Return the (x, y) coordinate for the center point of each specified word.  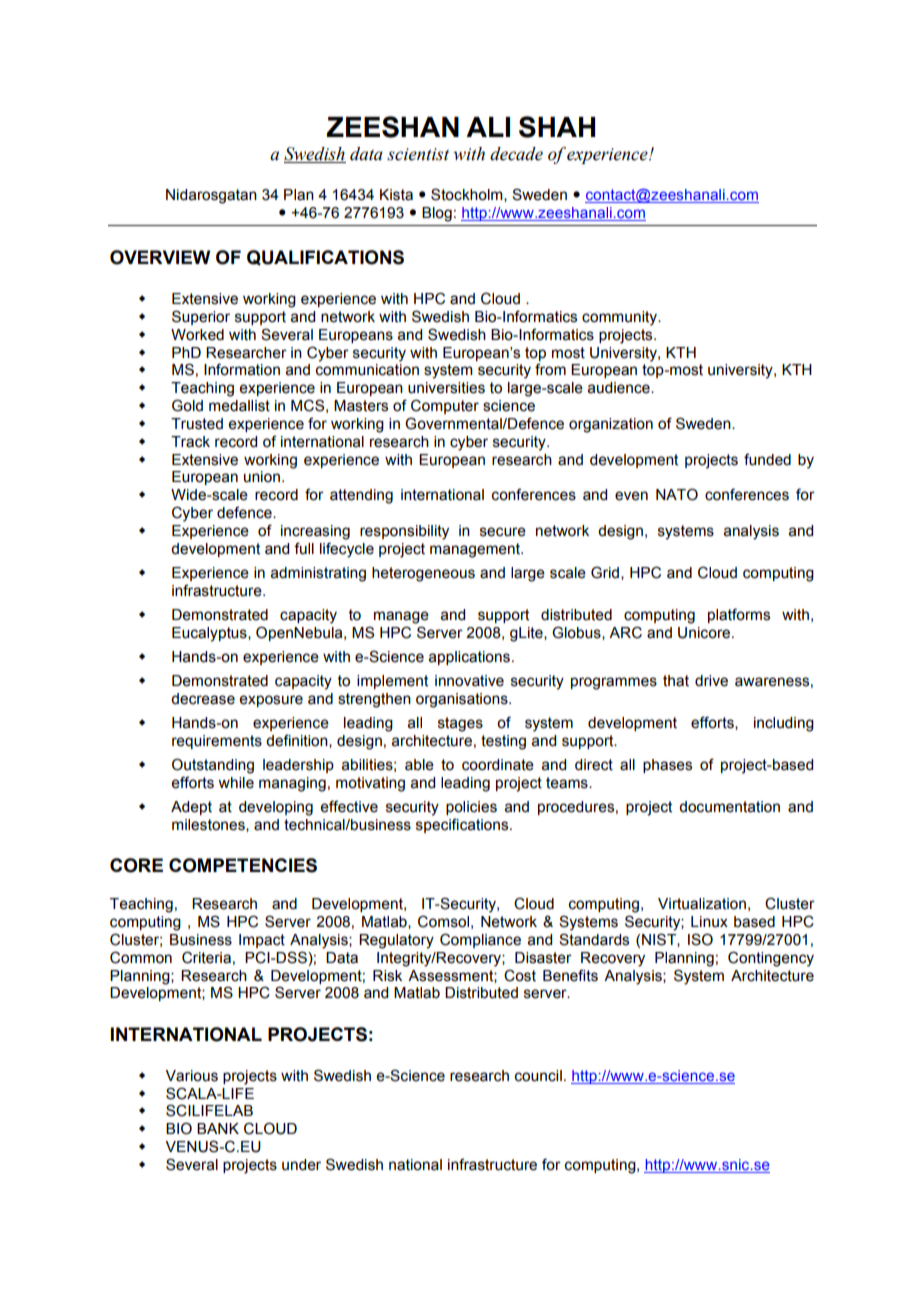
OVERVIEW (160, 257)
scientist (418, 154)
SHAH (557, 127)
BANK (218, 1128)
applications (469, 658)
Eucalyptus (210, 634)
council (538, 1076)
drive (711, 681)
